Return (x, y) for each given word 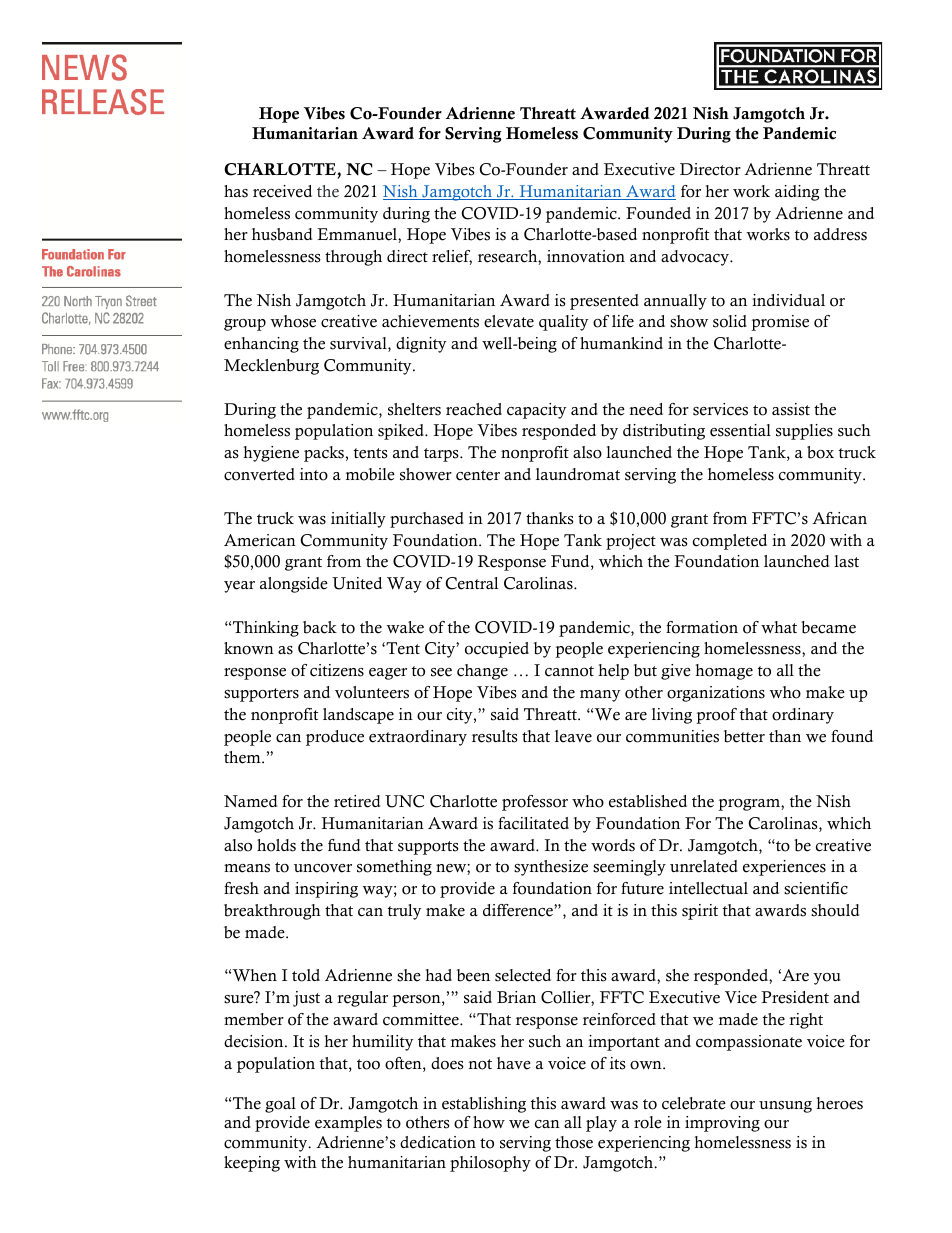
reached (474, 409)
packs (324, 454)
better (744, 736)
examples (348, 1124)
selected (523, 975)
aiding (797, 193)
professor (535, 803)
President (795, 997)
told (306, 975)
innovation (586, 256)
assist (791, 409)
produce (335, 738)
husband (282, 234)
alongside (294, 585)
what (779, 627)
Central (472, 583)
